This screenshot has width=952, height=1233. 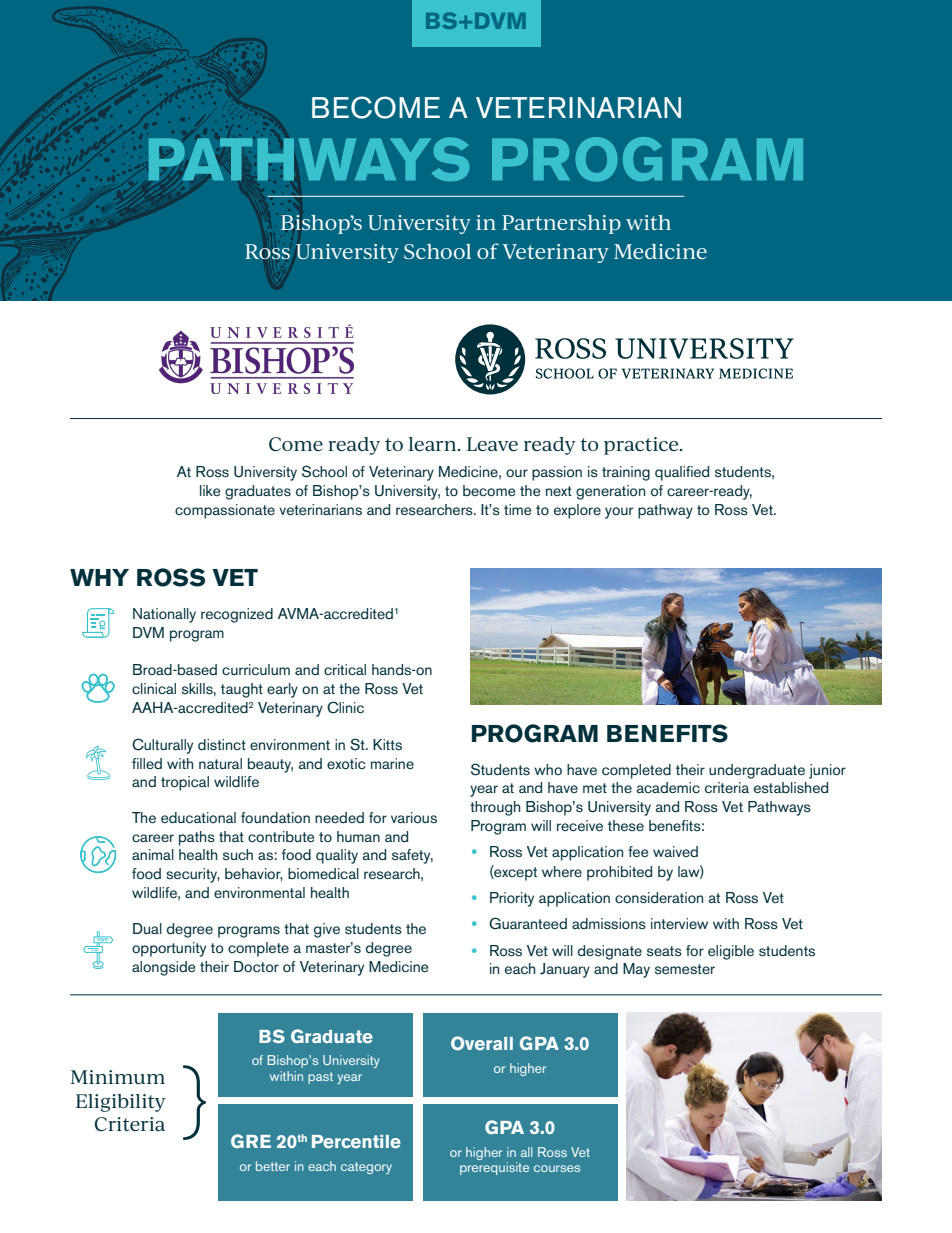 I want to click on like, so click(x=210, y=490).
